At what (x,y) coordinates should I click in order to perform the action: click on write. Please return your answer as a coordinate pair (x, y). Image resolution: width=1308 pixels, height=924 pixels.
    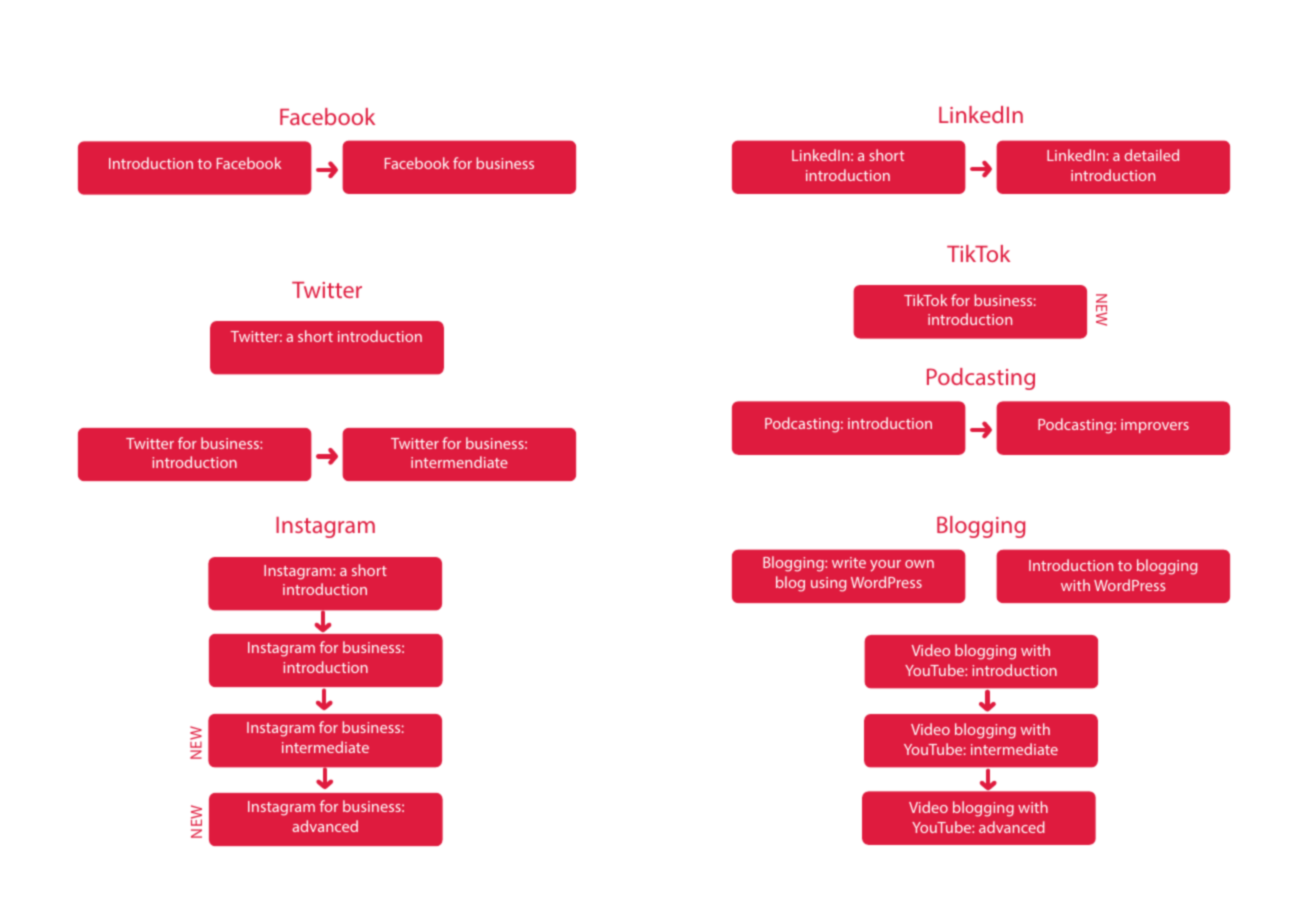
    Looking at the image, I should click on (849, 562).
